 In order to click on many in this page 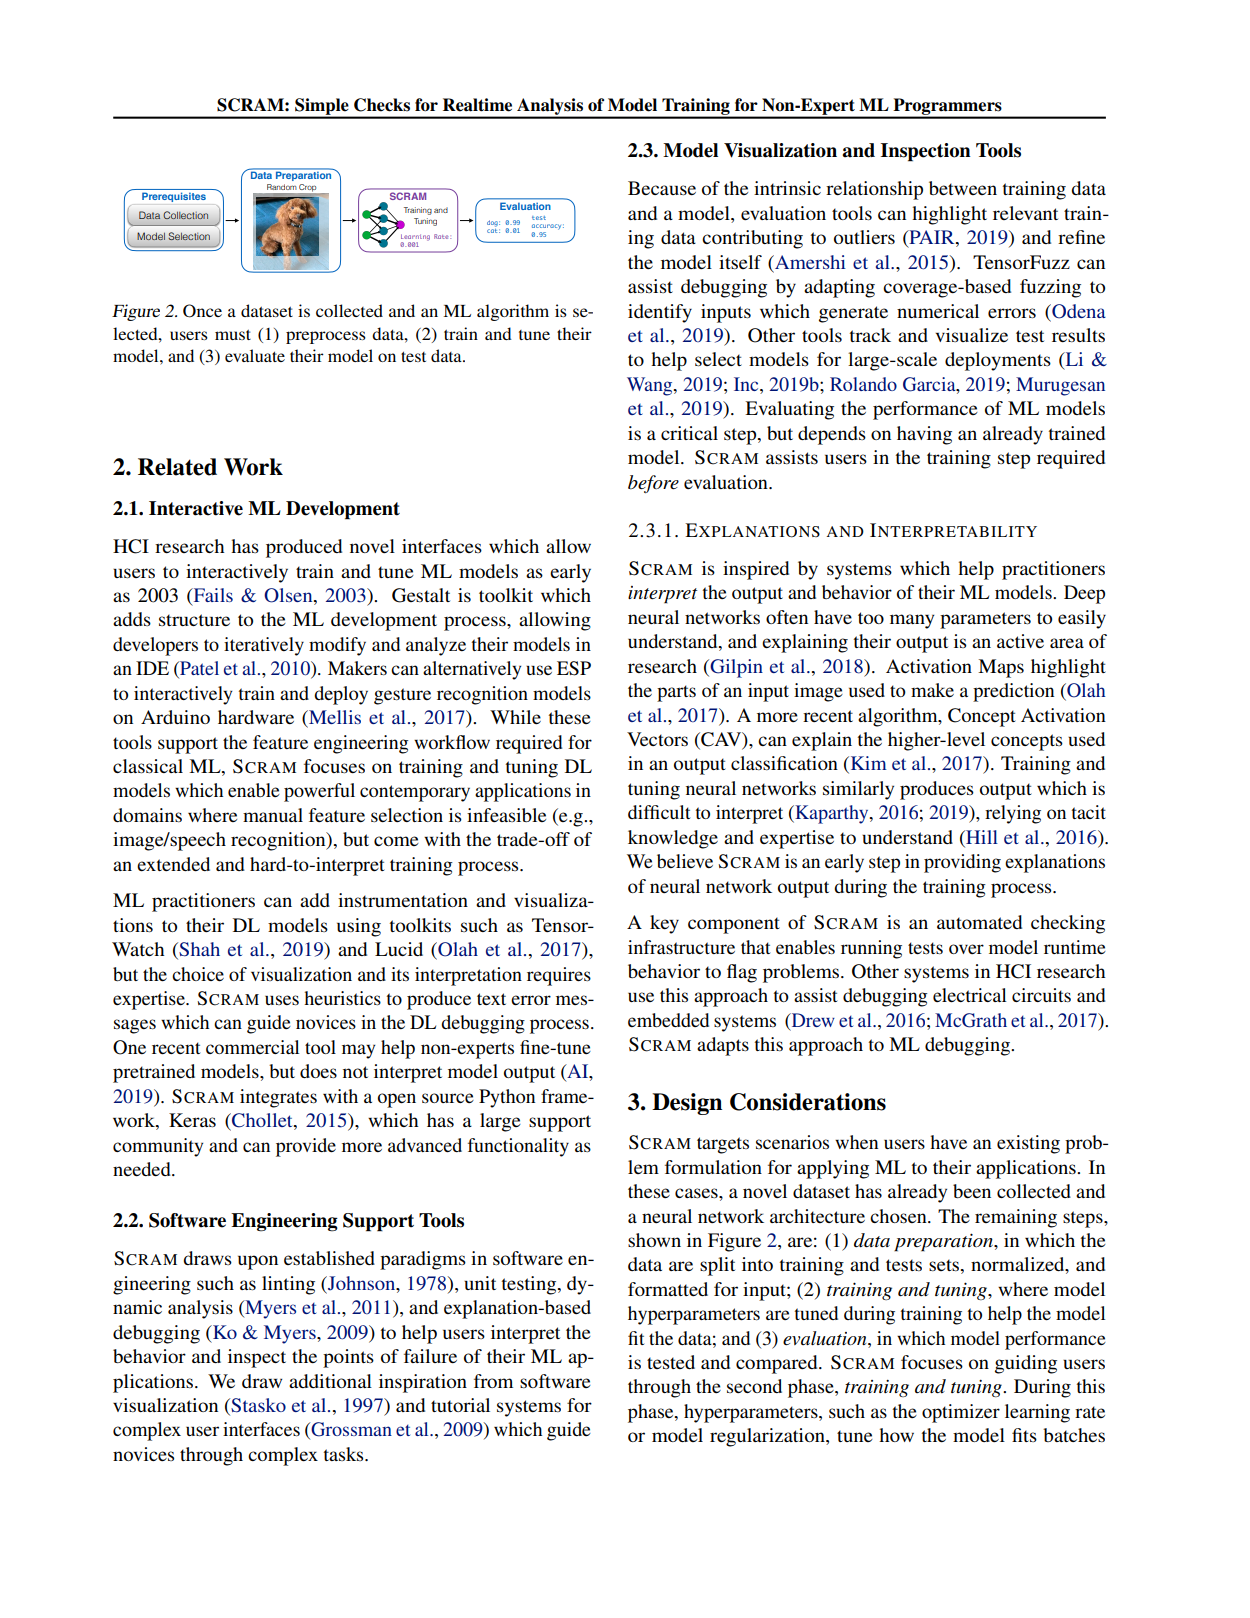, I will do `click(912, 621)`.
